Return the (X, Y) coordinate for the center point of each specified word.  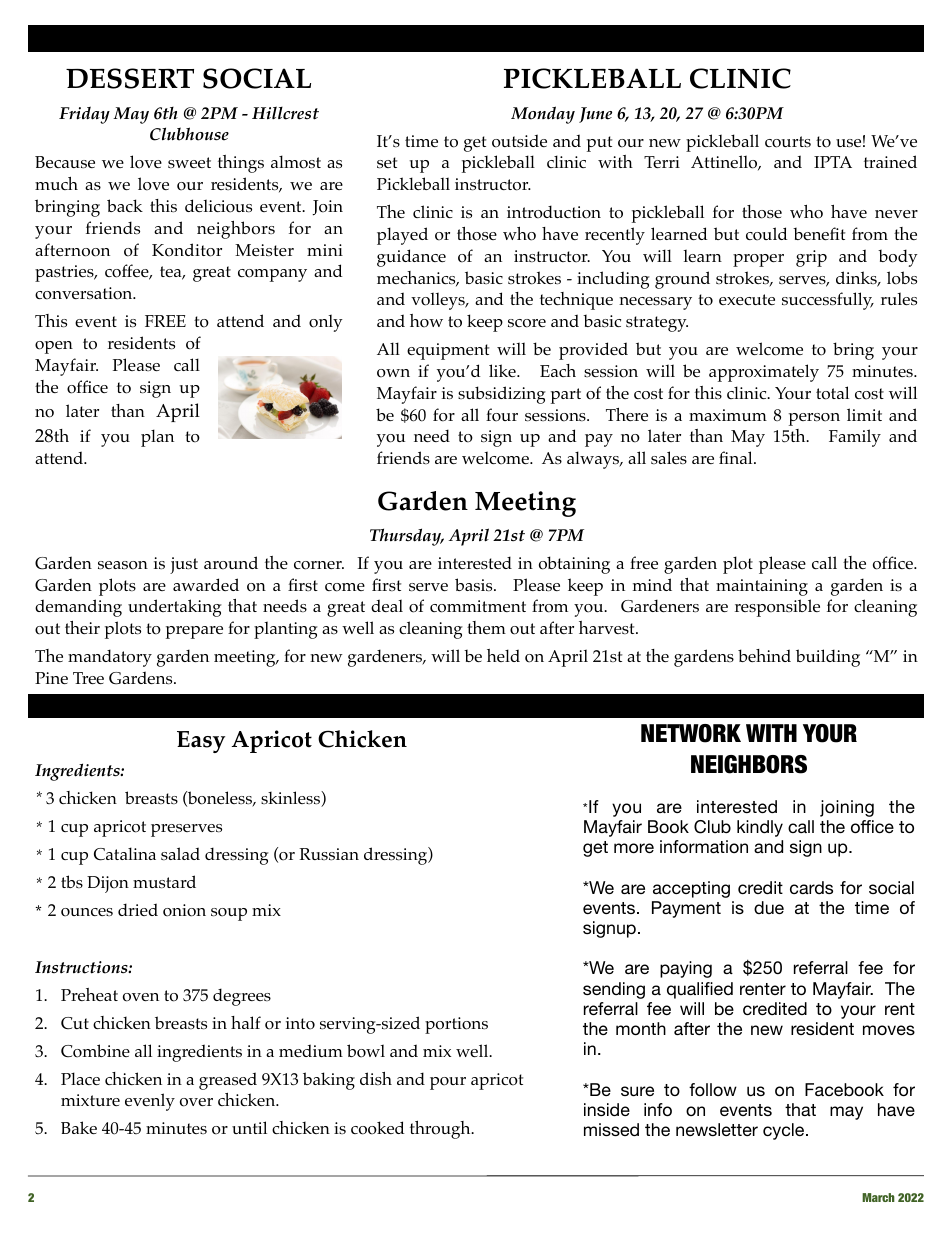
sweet (189, 162)
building (828, 658)
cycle (785, 1131)
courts (788, 142)
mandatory (110, 658)
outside (519, 141)
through (441, 1130)
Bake (79, 1127)
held (503, 655)
